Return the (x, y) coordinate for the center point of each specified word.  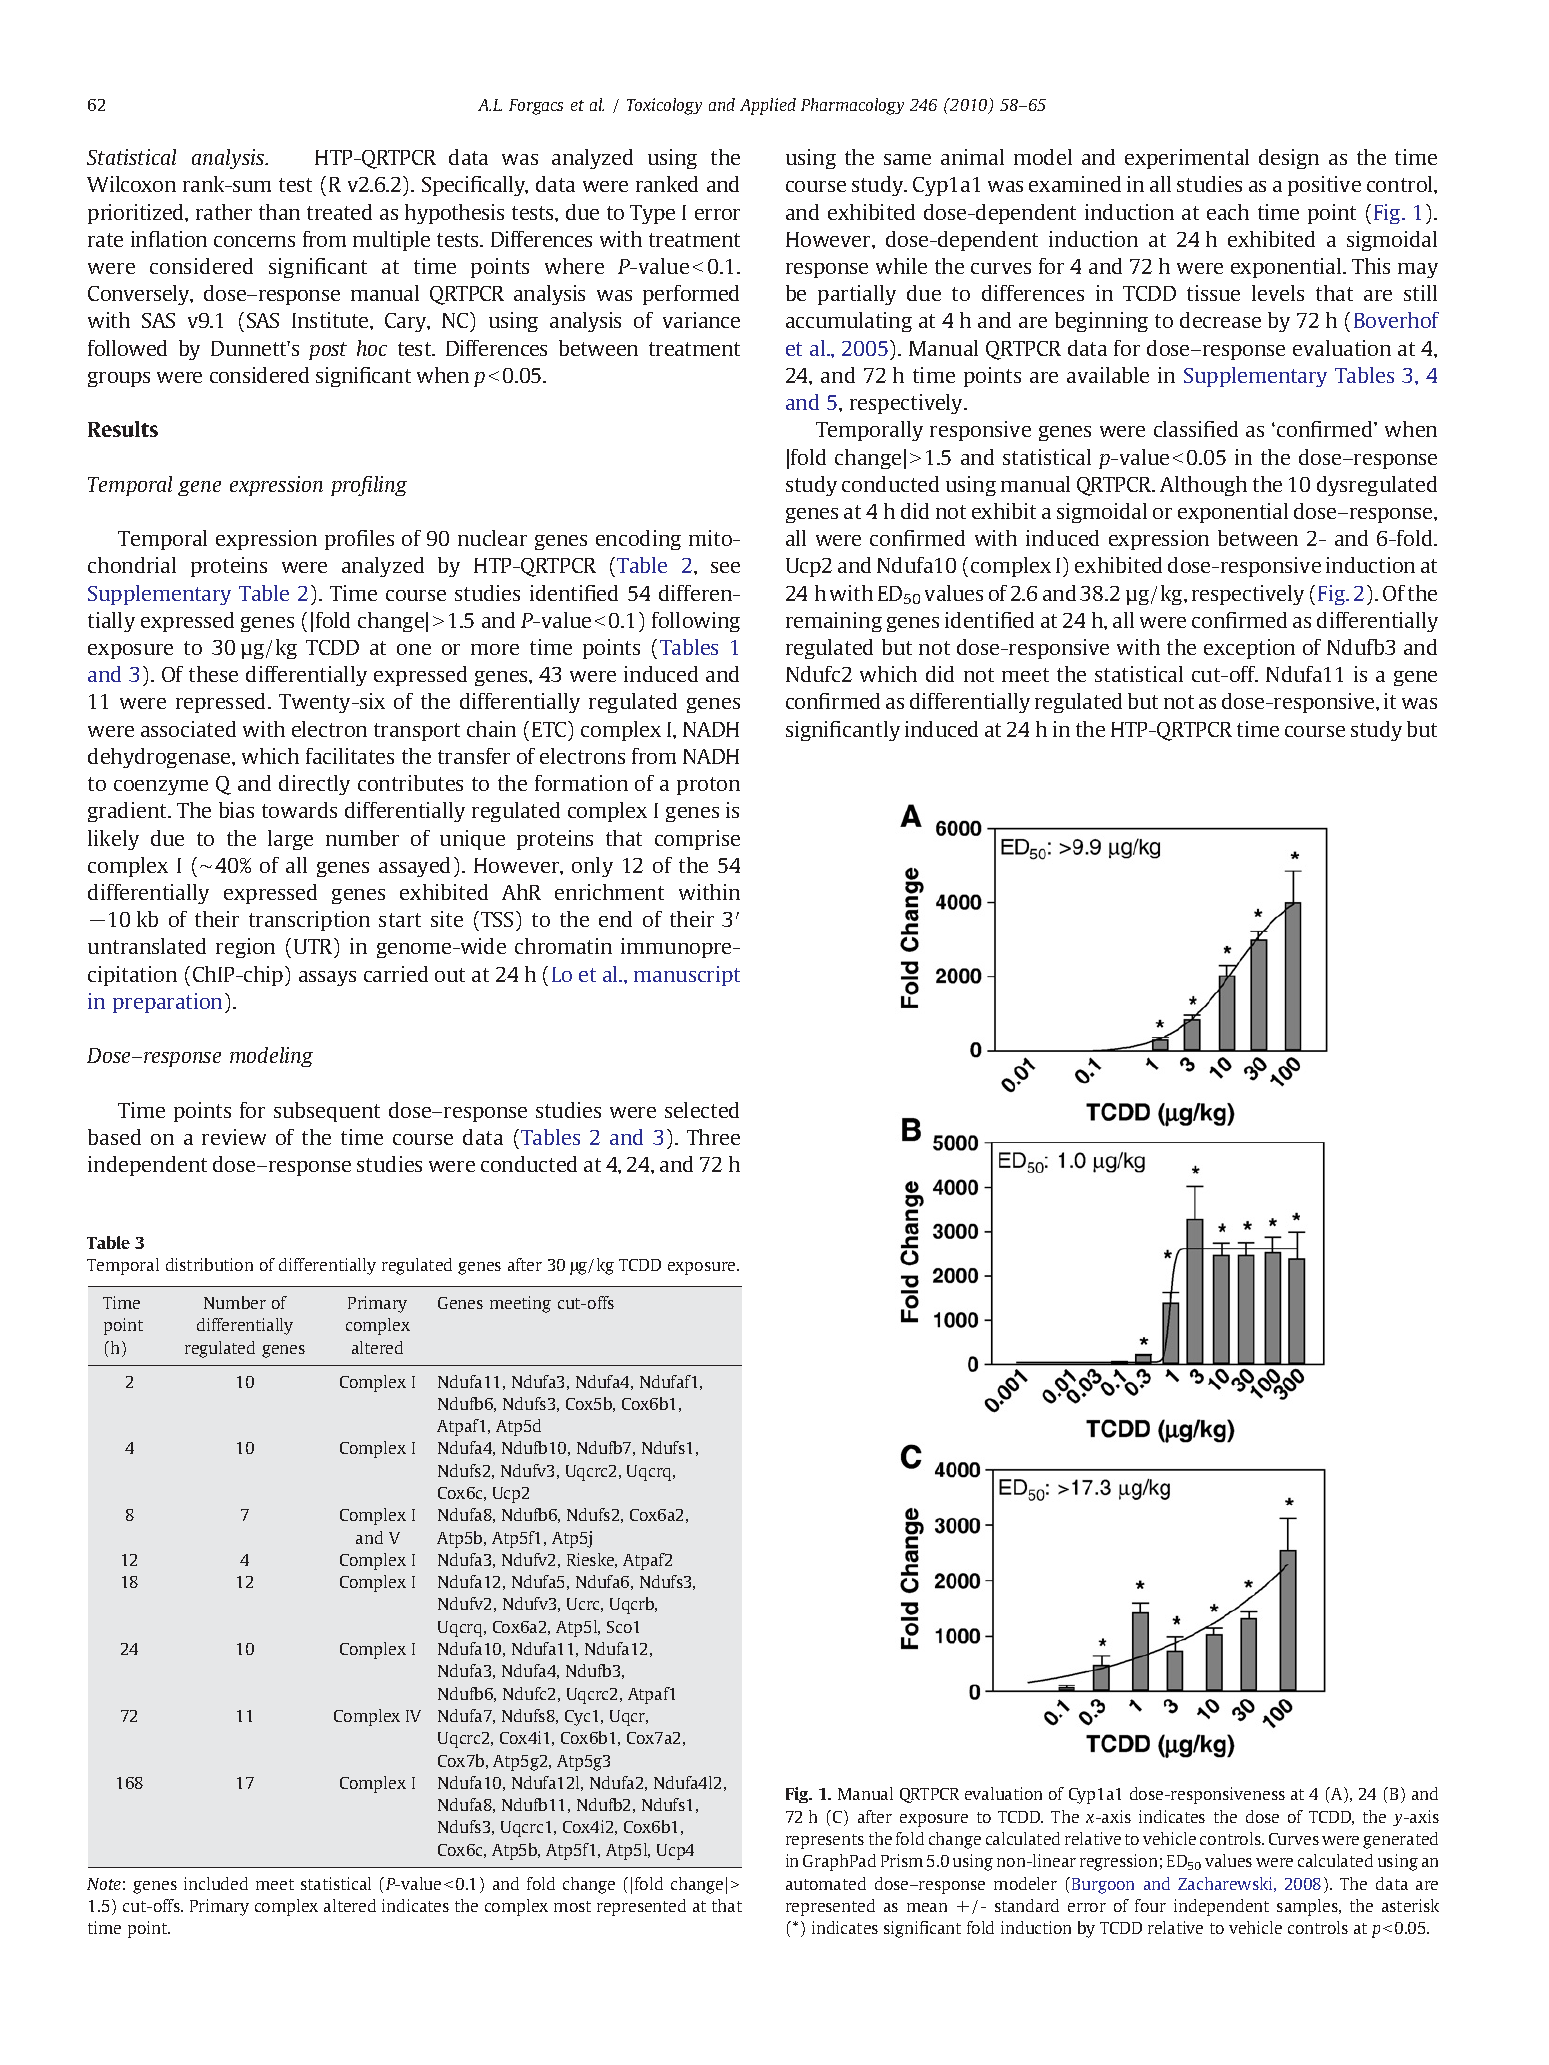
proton (708, 786)
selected (702, 1110)
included (216, 1883)
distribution (209, 1264)
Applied (768, 106)
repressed (222, 703)
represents (825, 1841)
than (279, 212)
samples (1308, 1907)
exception (1249, 649)
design (1289, 159)
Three (713, 1137)
